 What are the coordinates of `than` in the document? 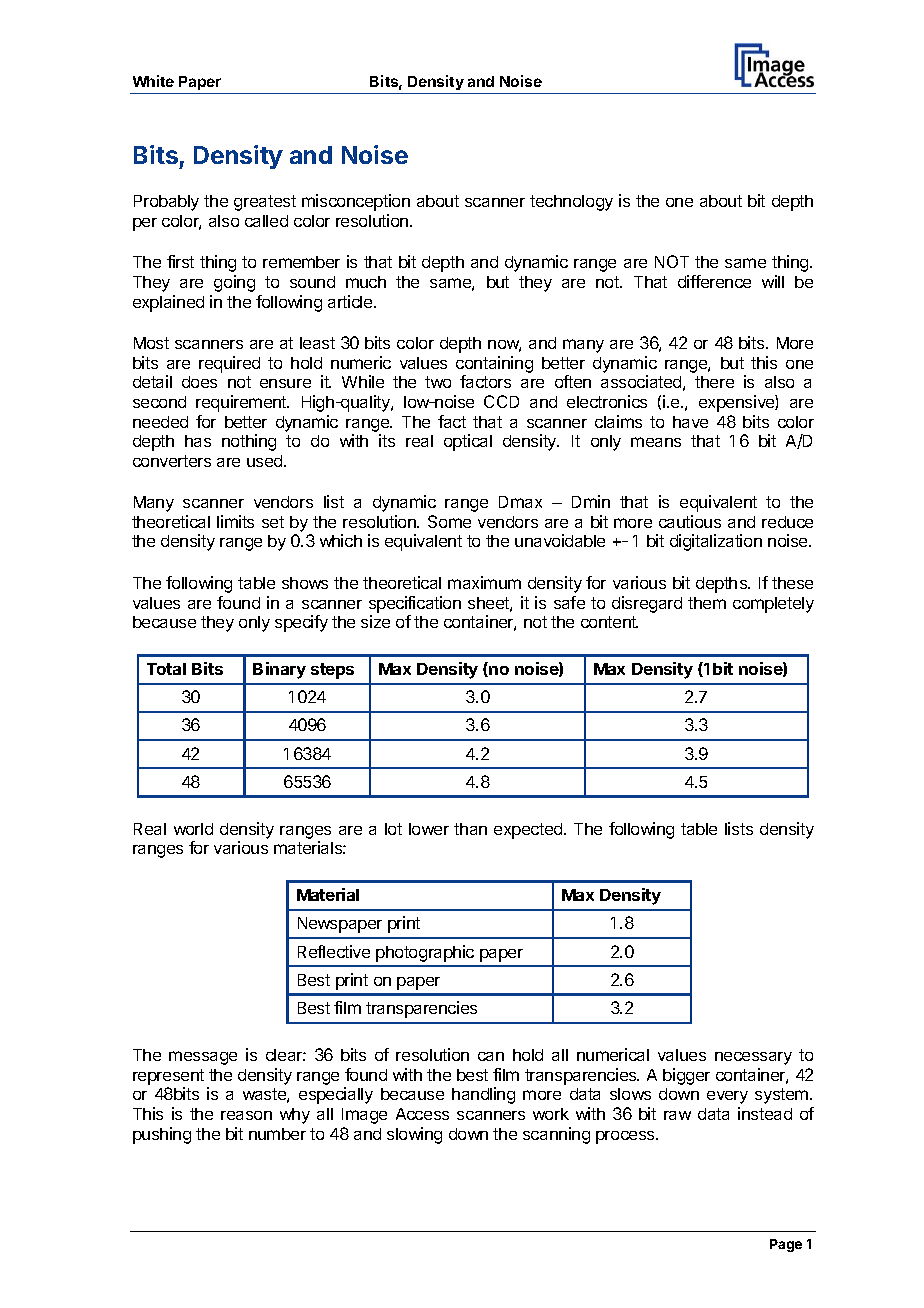 It's located at (470, 829).
